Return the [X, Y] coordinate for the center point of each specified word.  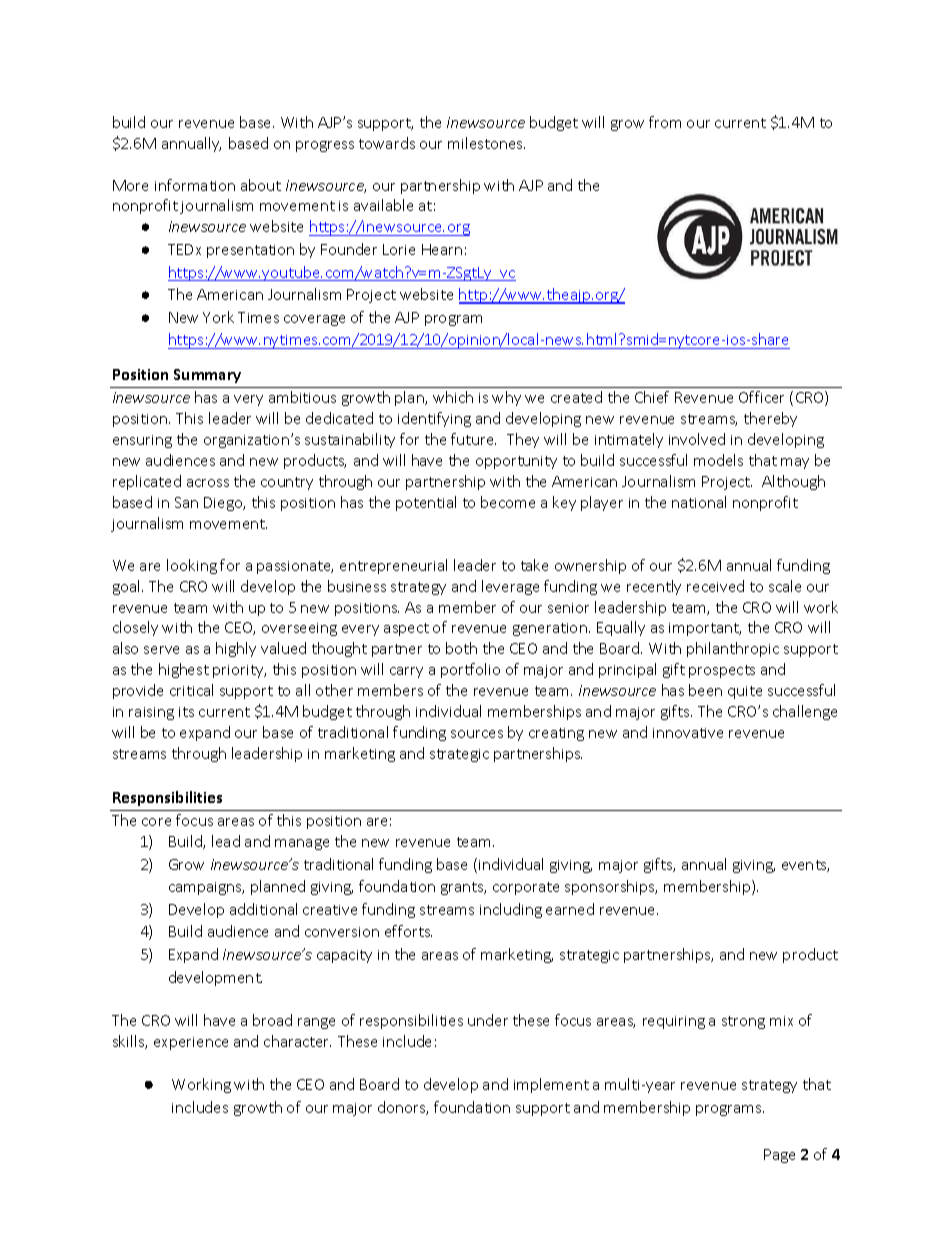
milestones [486, 143]
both [461, 648]
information [195, 185]
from [665, 122]
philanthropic [733, 649]
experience [191, 1043]
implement [551, 1085]
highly [236, 649]
